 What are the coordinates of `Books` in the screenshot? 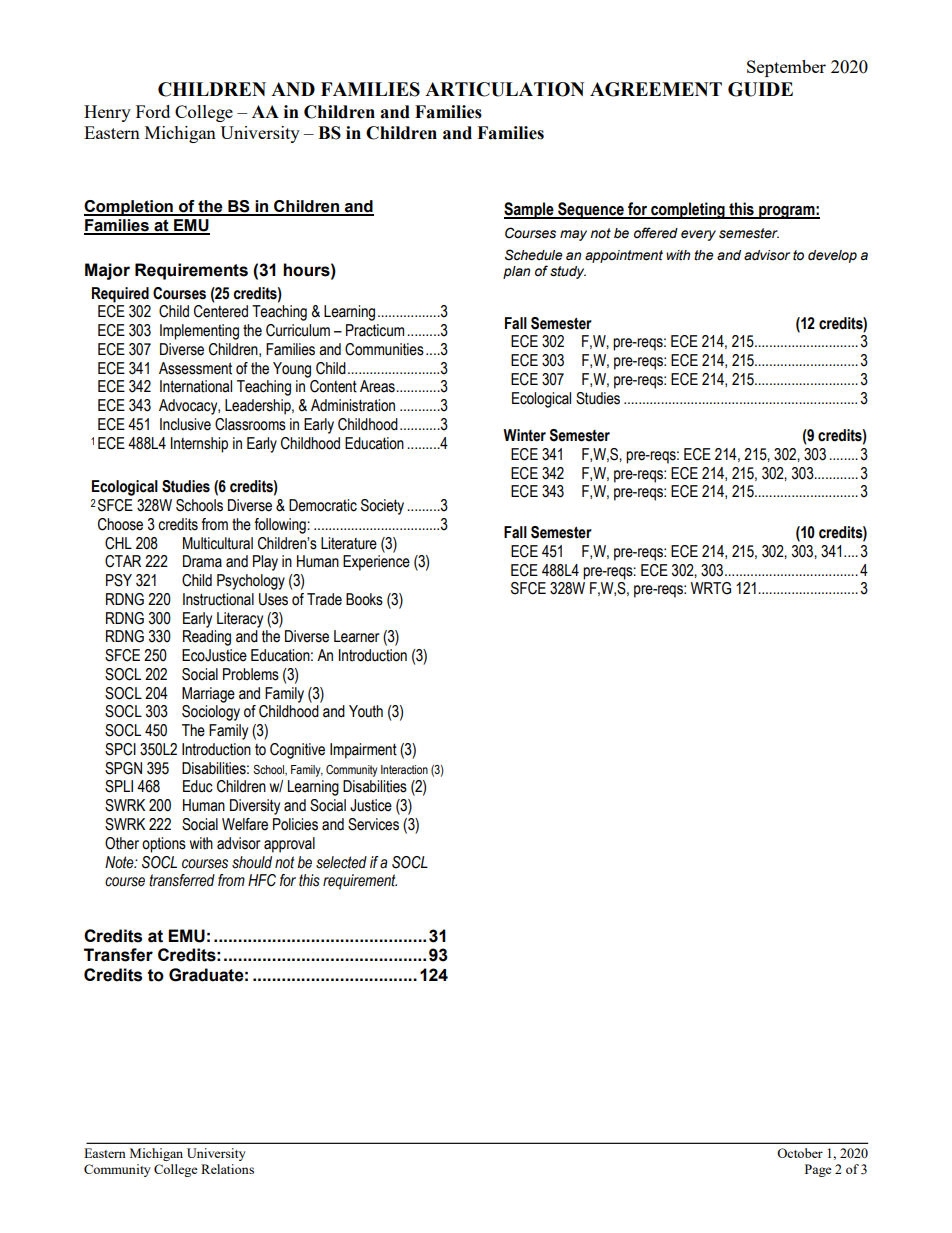 It's located at (364, 599).
